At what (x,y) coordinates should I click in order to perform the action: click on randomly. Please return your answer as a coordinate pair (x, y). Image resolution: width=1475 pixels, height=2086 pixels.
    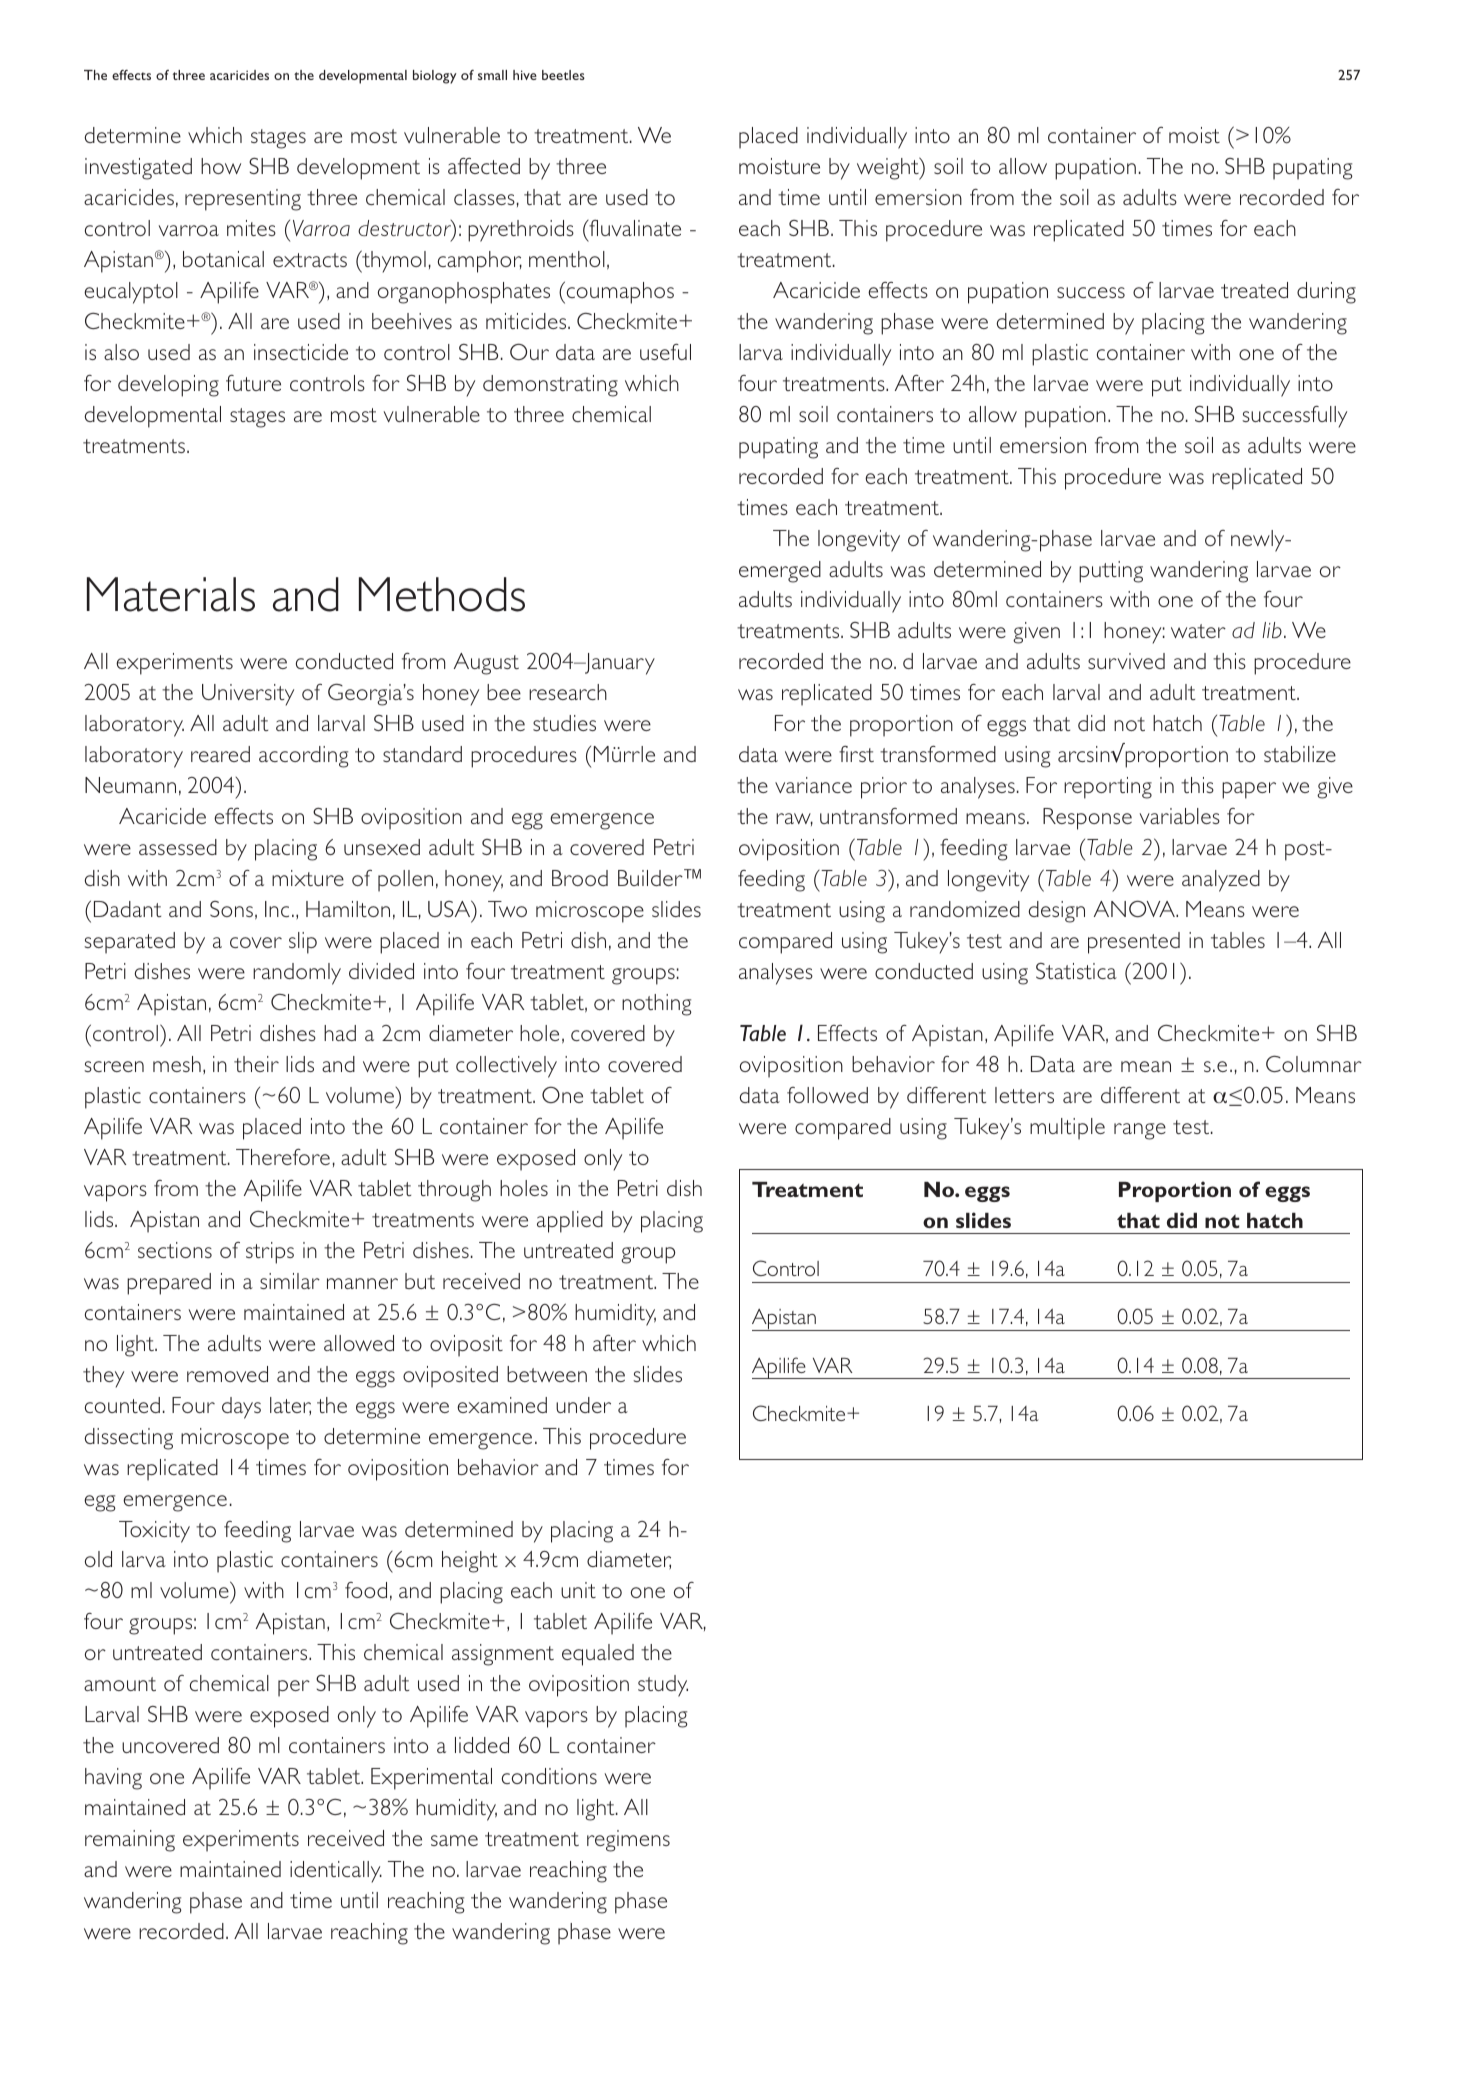
    Looking at the image, I should click on (297, 974).
